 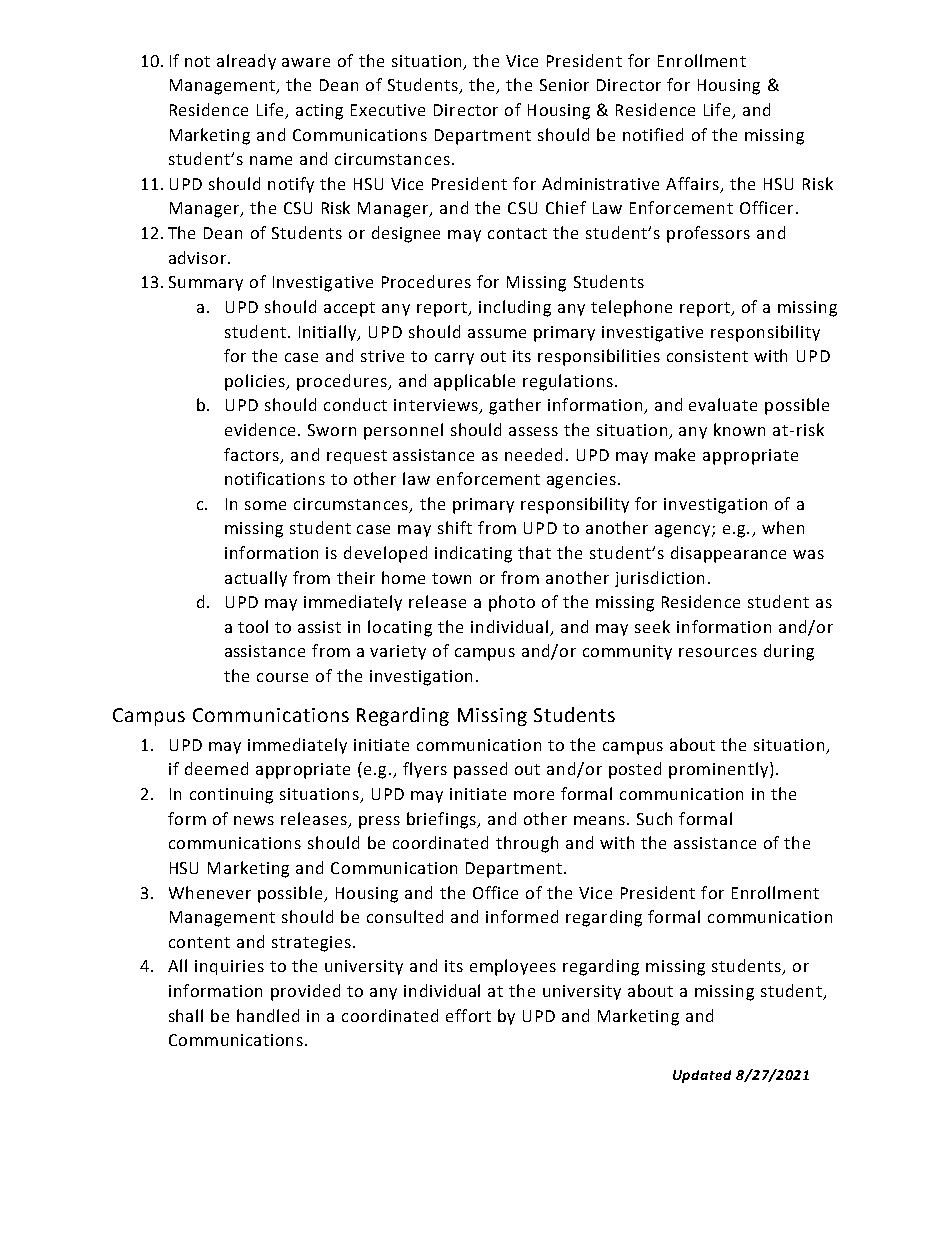 I want to click on notified, so click(x=653, y=134).
